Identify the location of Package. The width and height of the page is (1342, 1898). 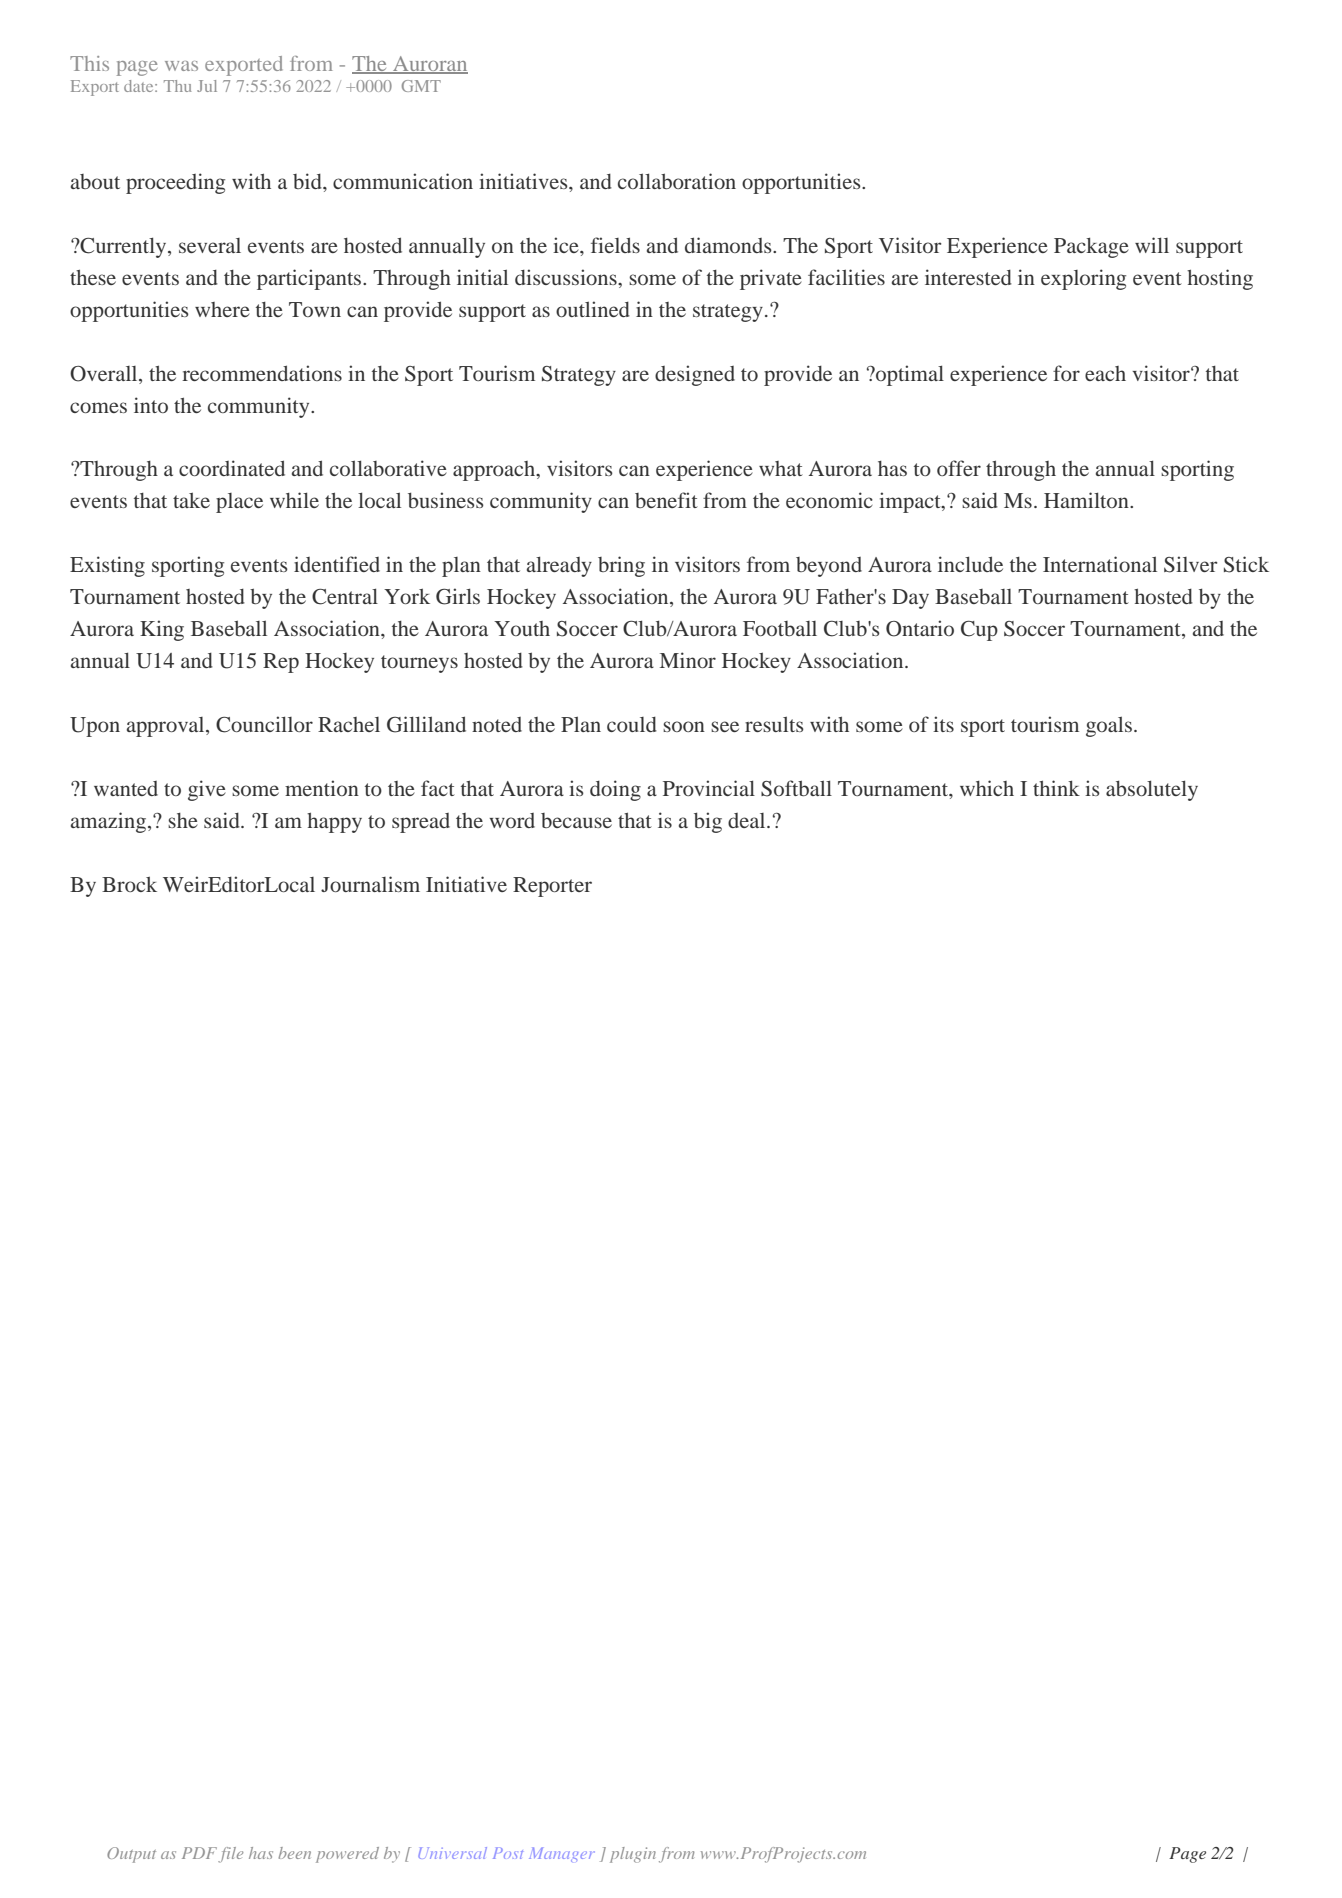
(1091, 247).
